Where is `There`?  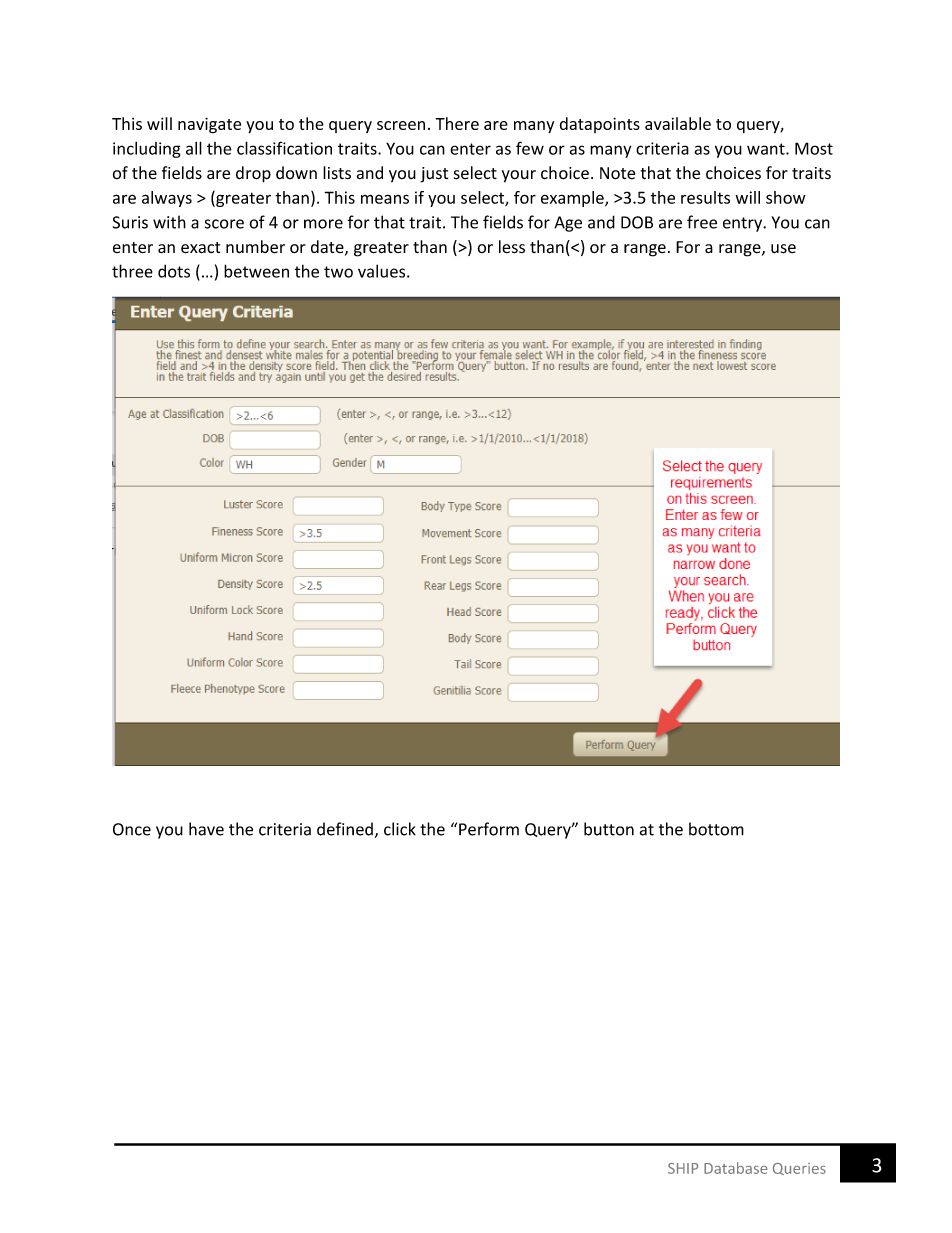 There is located at coordinates (457, 123).
